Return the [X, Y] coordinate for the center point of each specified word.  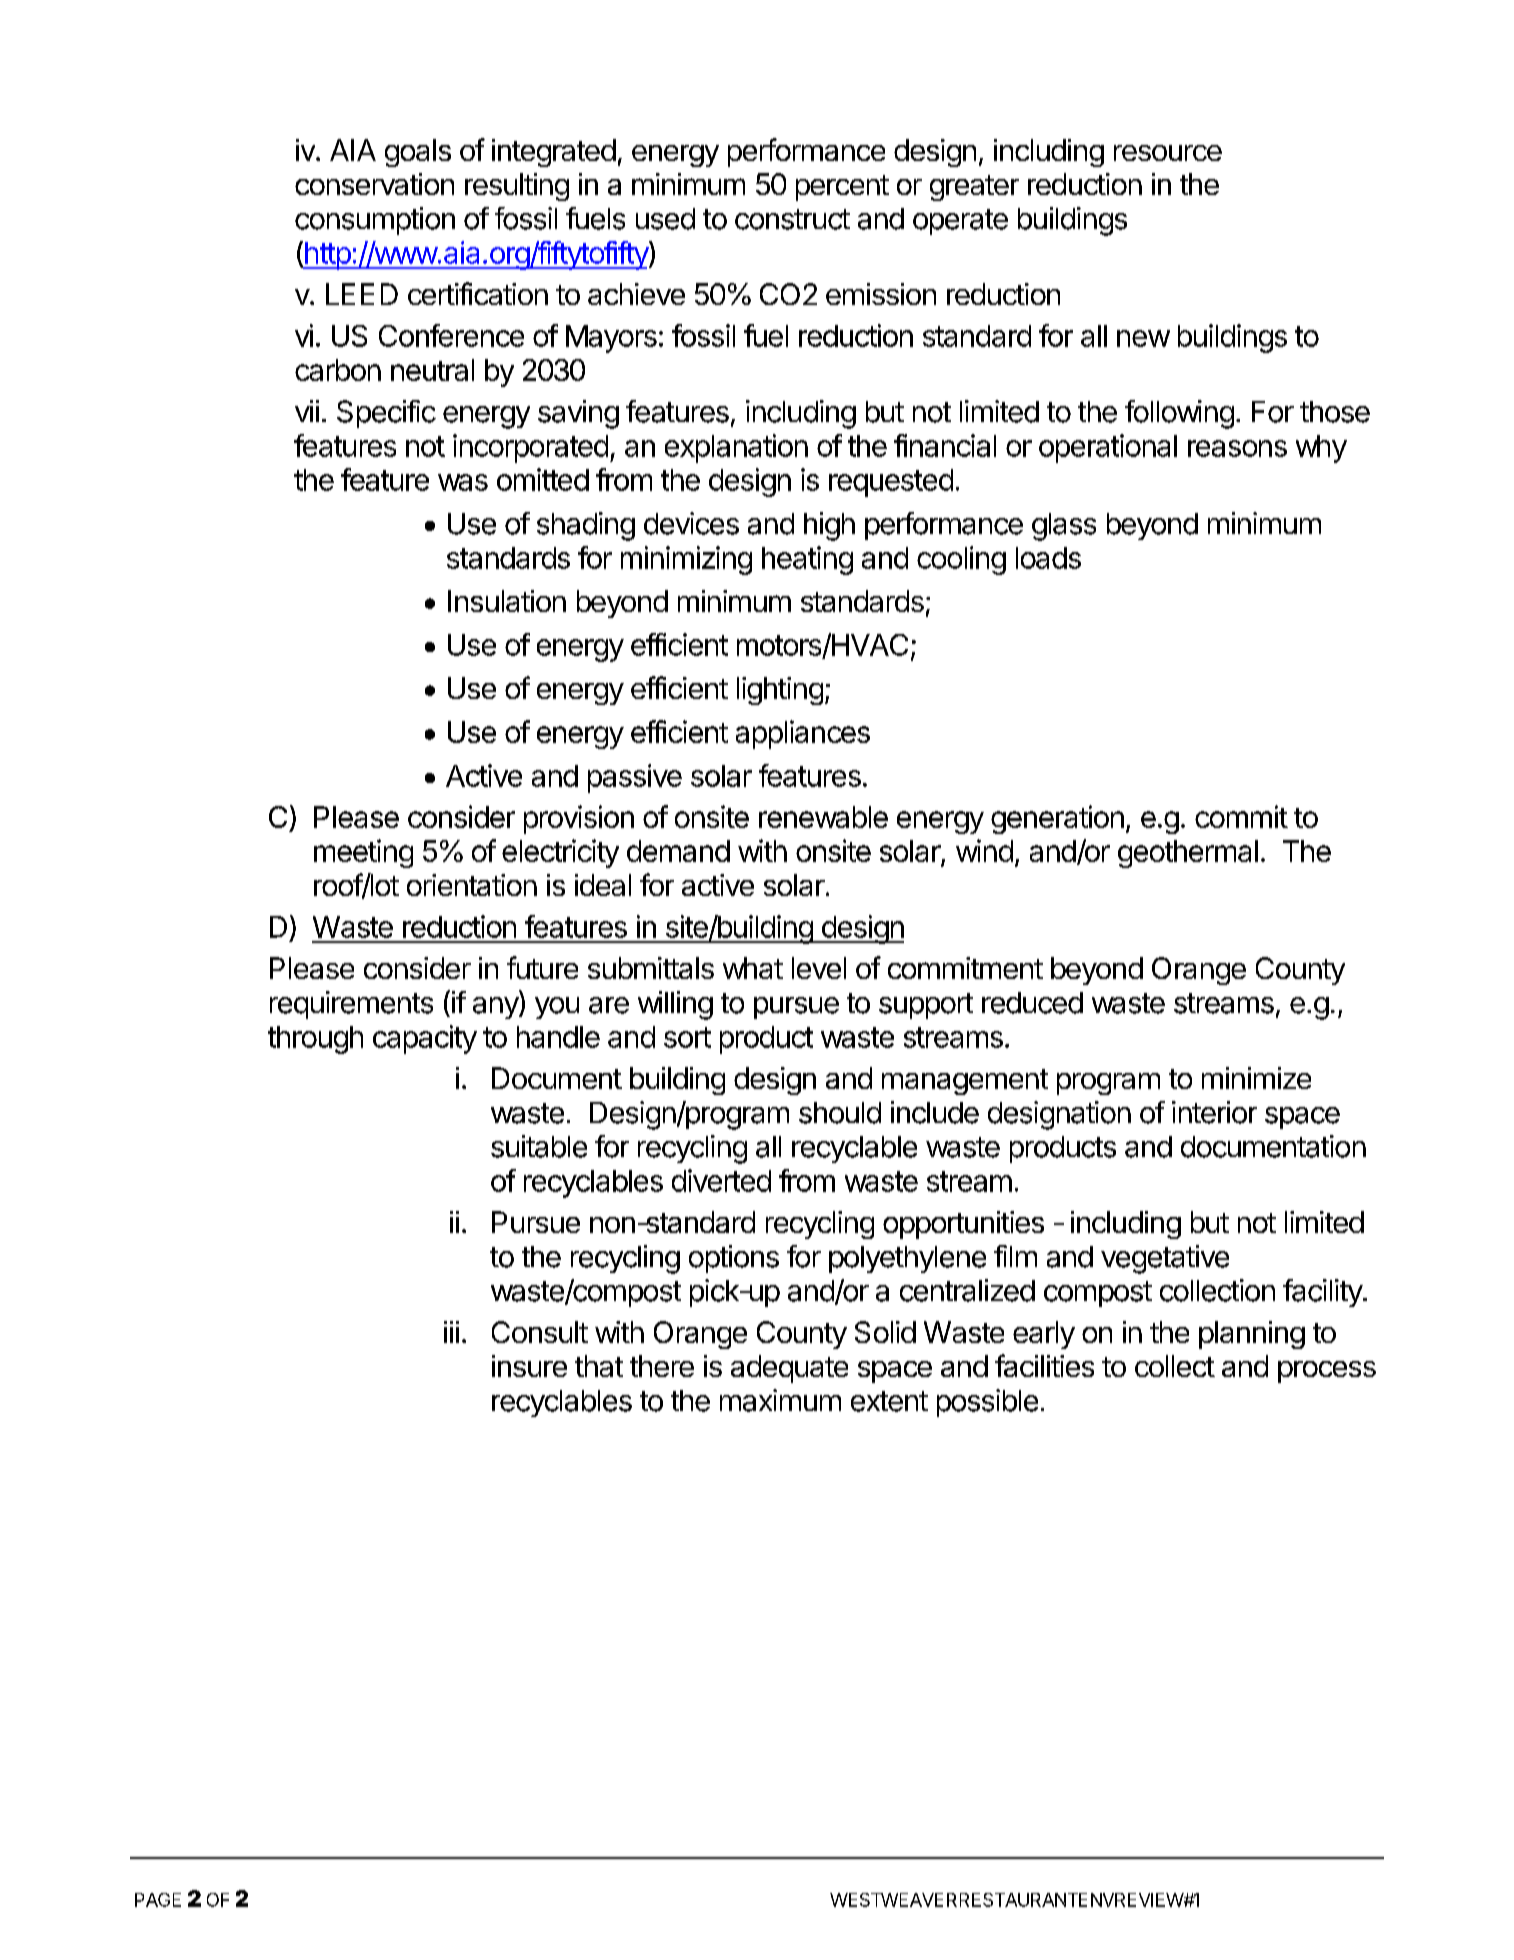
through [315, 1040]
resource [1168, 153]
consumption [375, 221]
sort [687, 1037]
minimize [1256, 1078]
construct [792, 219]
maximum [780, 1400]
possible [987, 1403]
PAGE [158, 1900]
